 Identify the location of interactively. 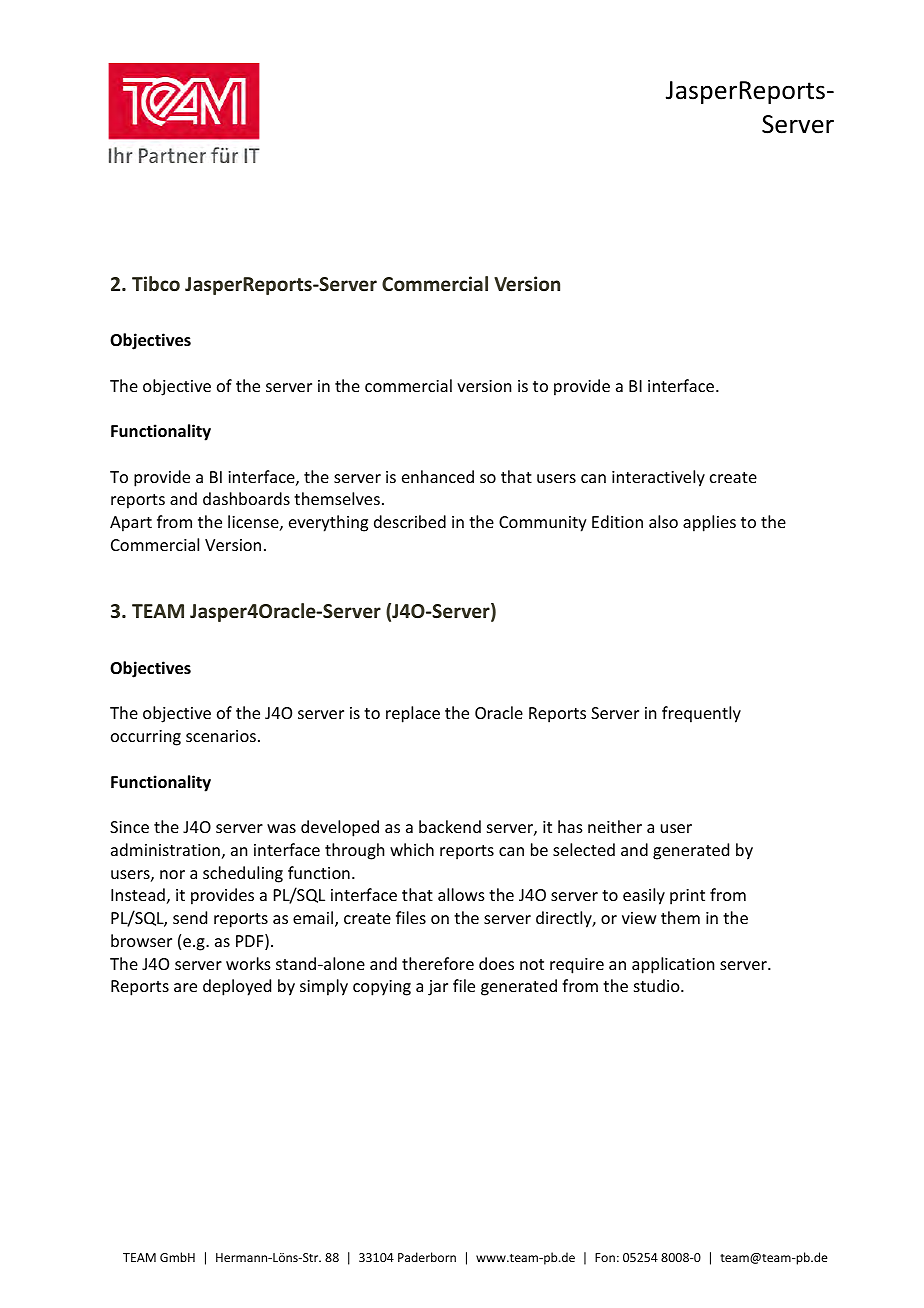
(658, 478).
